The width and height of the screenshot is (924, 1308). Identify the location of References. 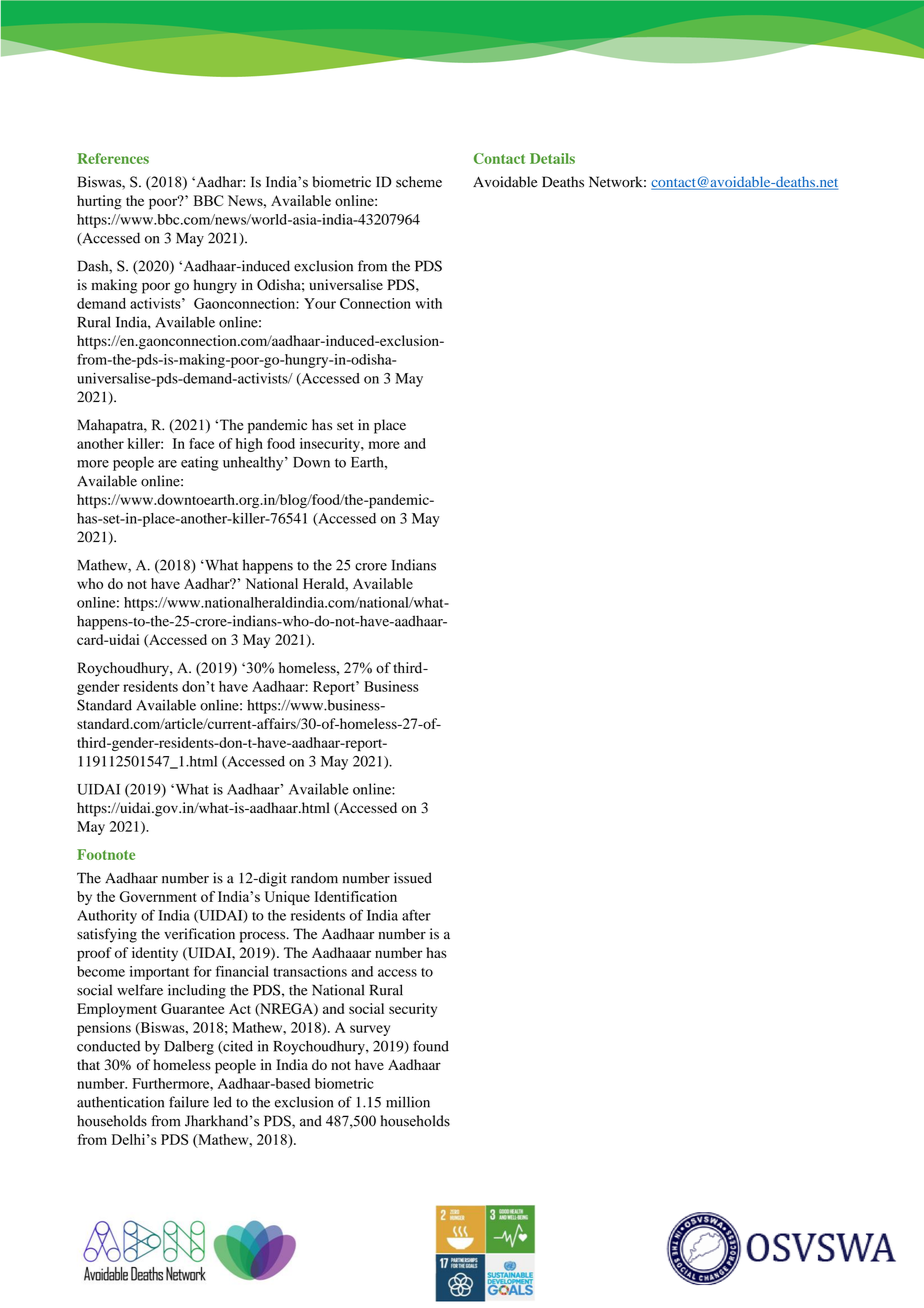
(113, 158).
